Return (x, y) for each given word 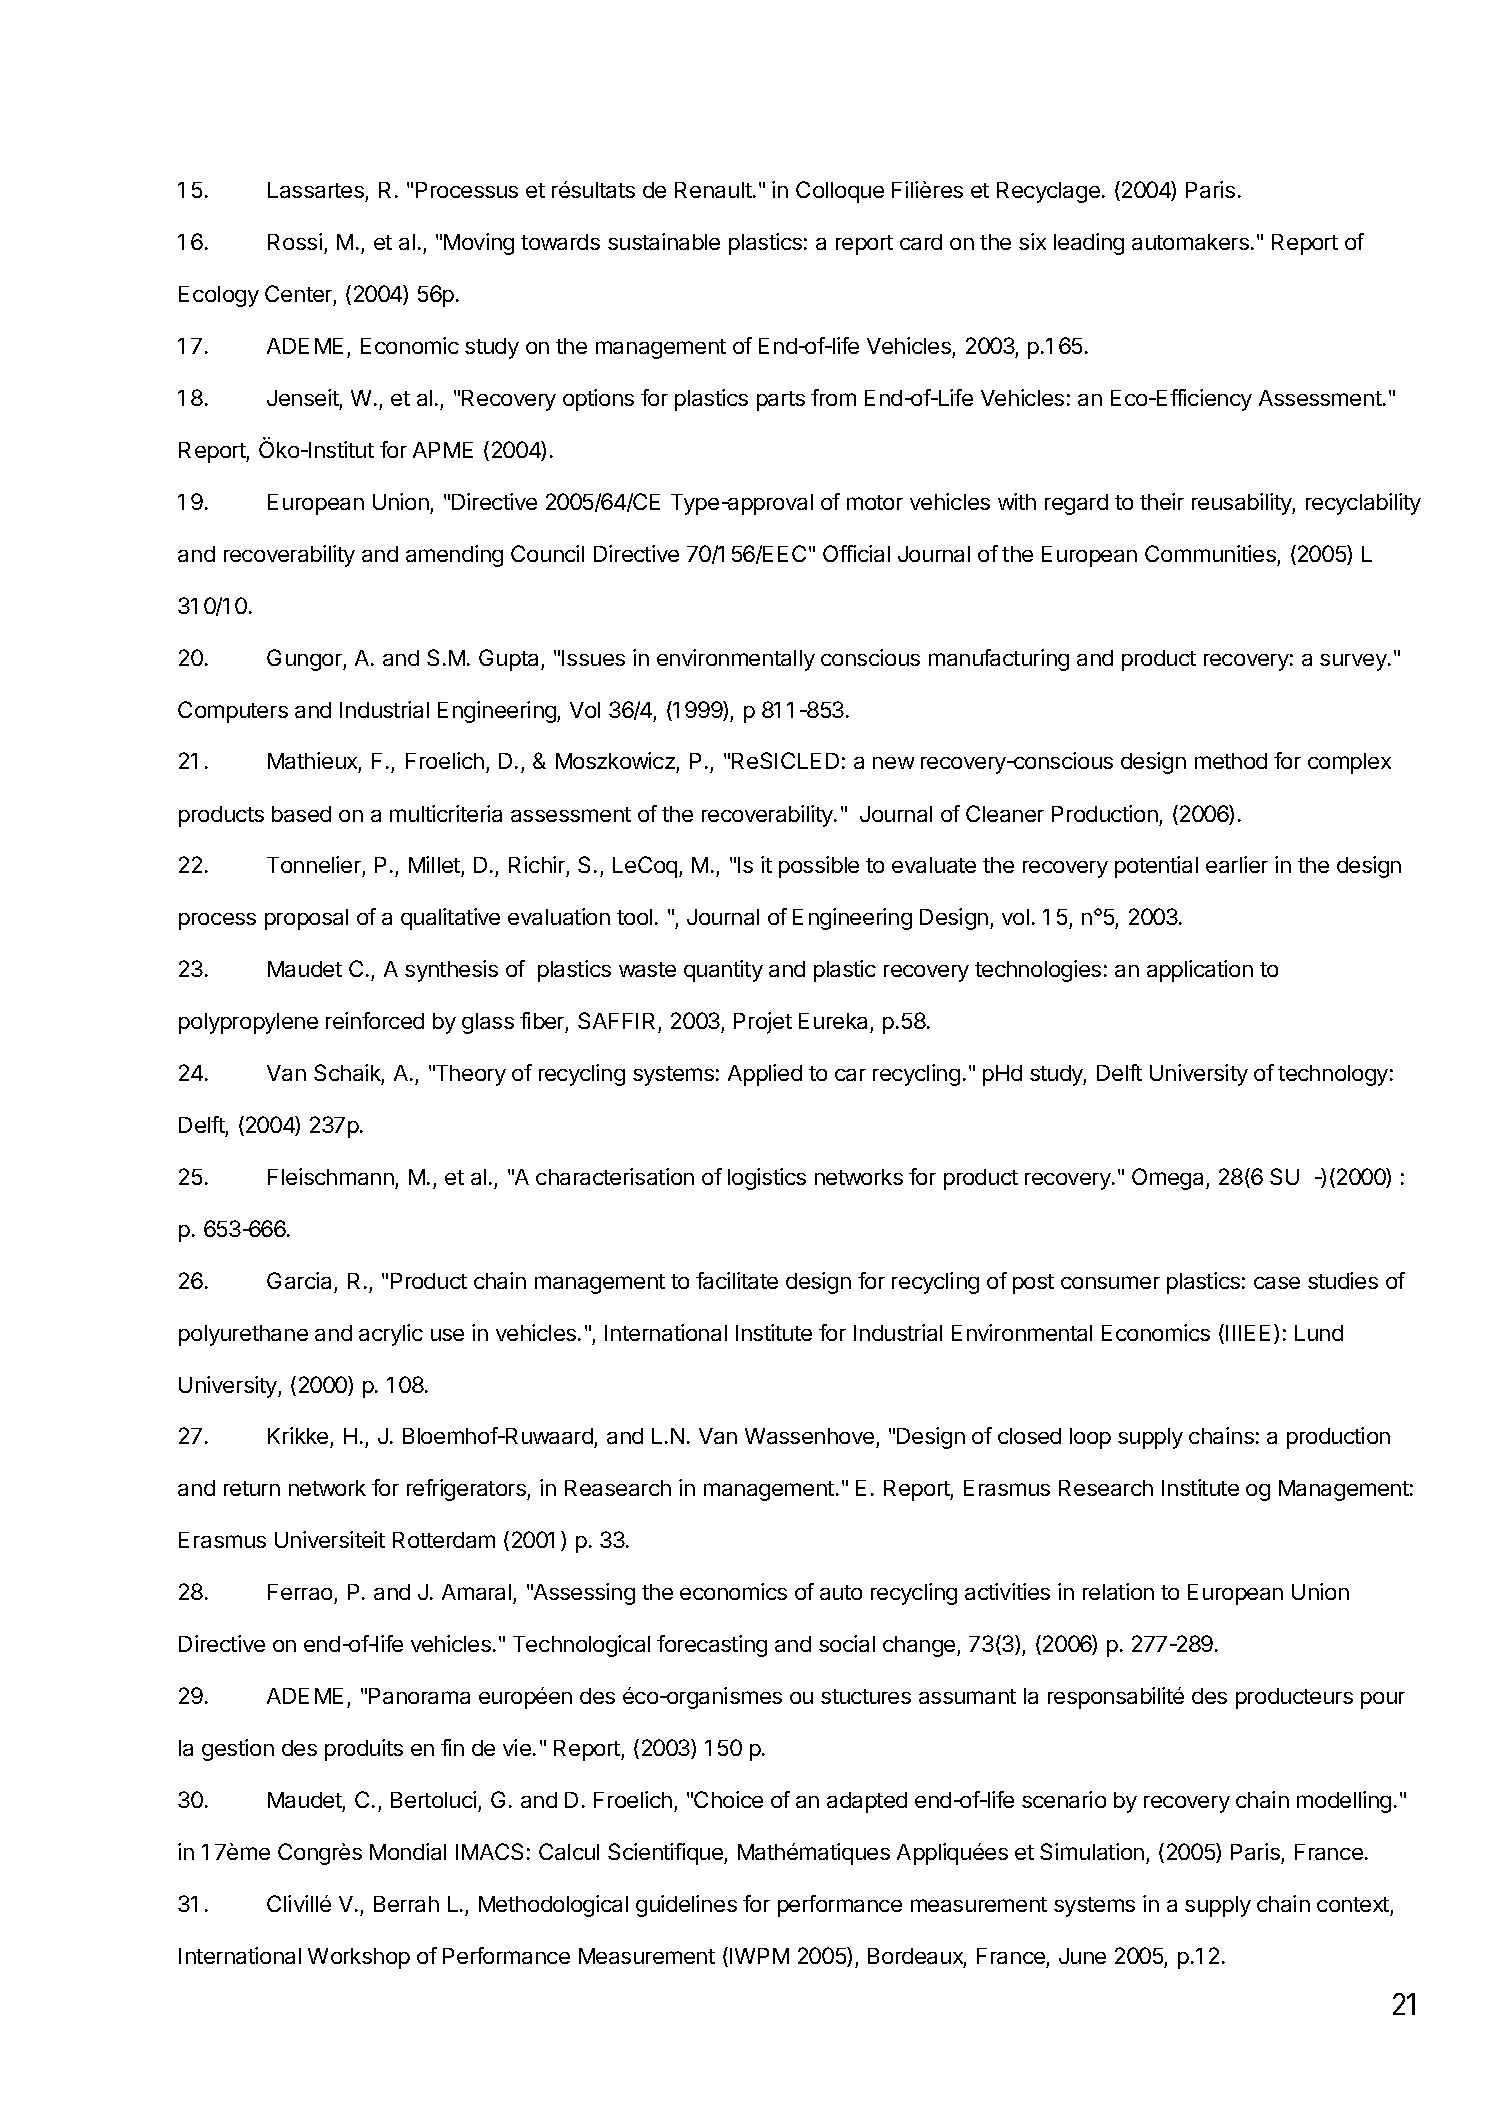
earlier (1237, 864)
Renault (713, 190)
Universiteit (330, 1539)
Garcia (299, 1280)
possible (819, 867)
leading (1089, 244)
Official (856, 553)
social (847, 1643)
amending (454, 556)
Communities (1210, 553)
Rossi (295, 241)
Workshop (359, 1958)
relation (1118, 1591)
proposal (306, 919)
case (1277, 1283)
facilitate (737, 1280)
